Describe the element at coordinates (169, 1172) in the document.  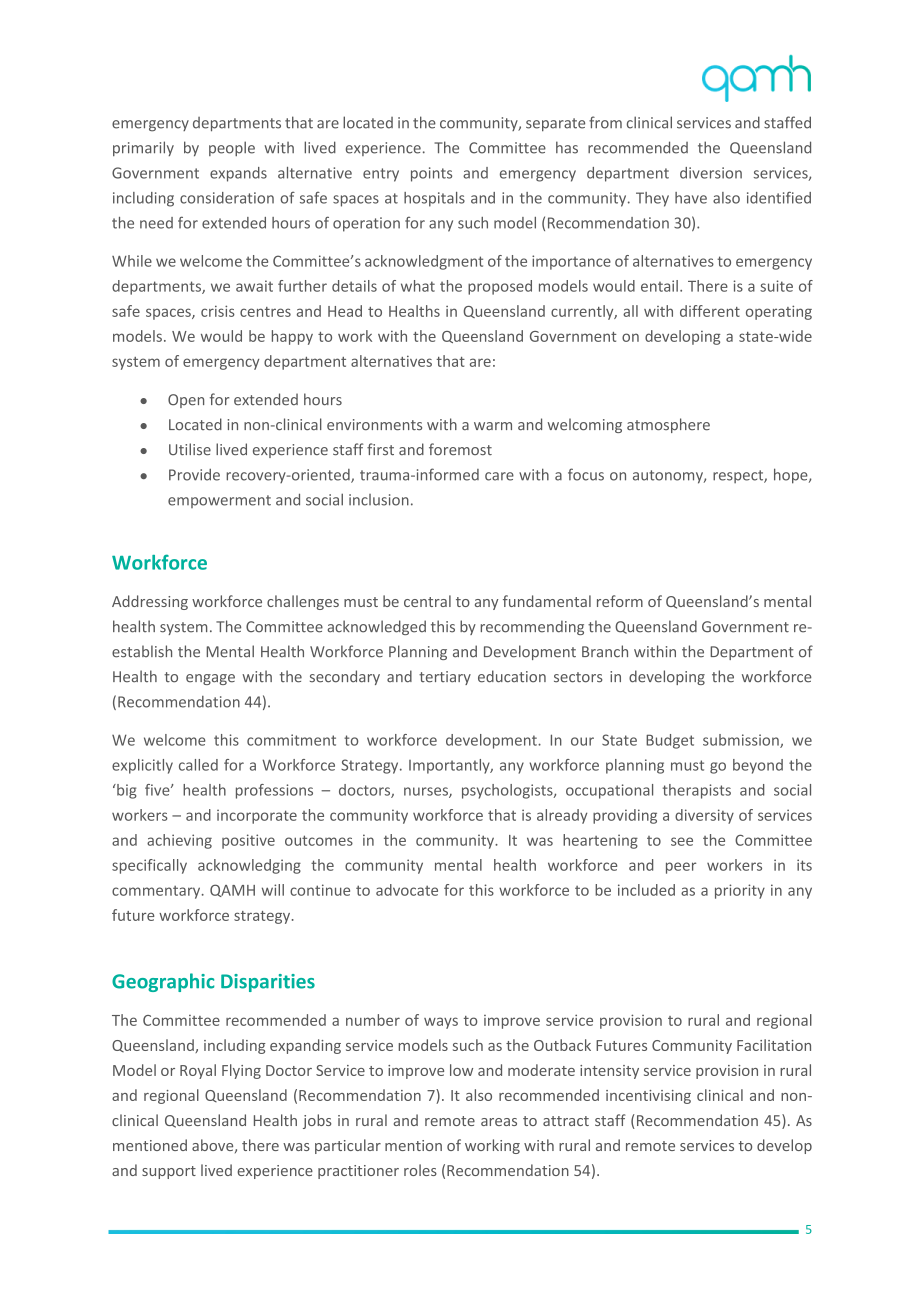
I see `support` at that location.
